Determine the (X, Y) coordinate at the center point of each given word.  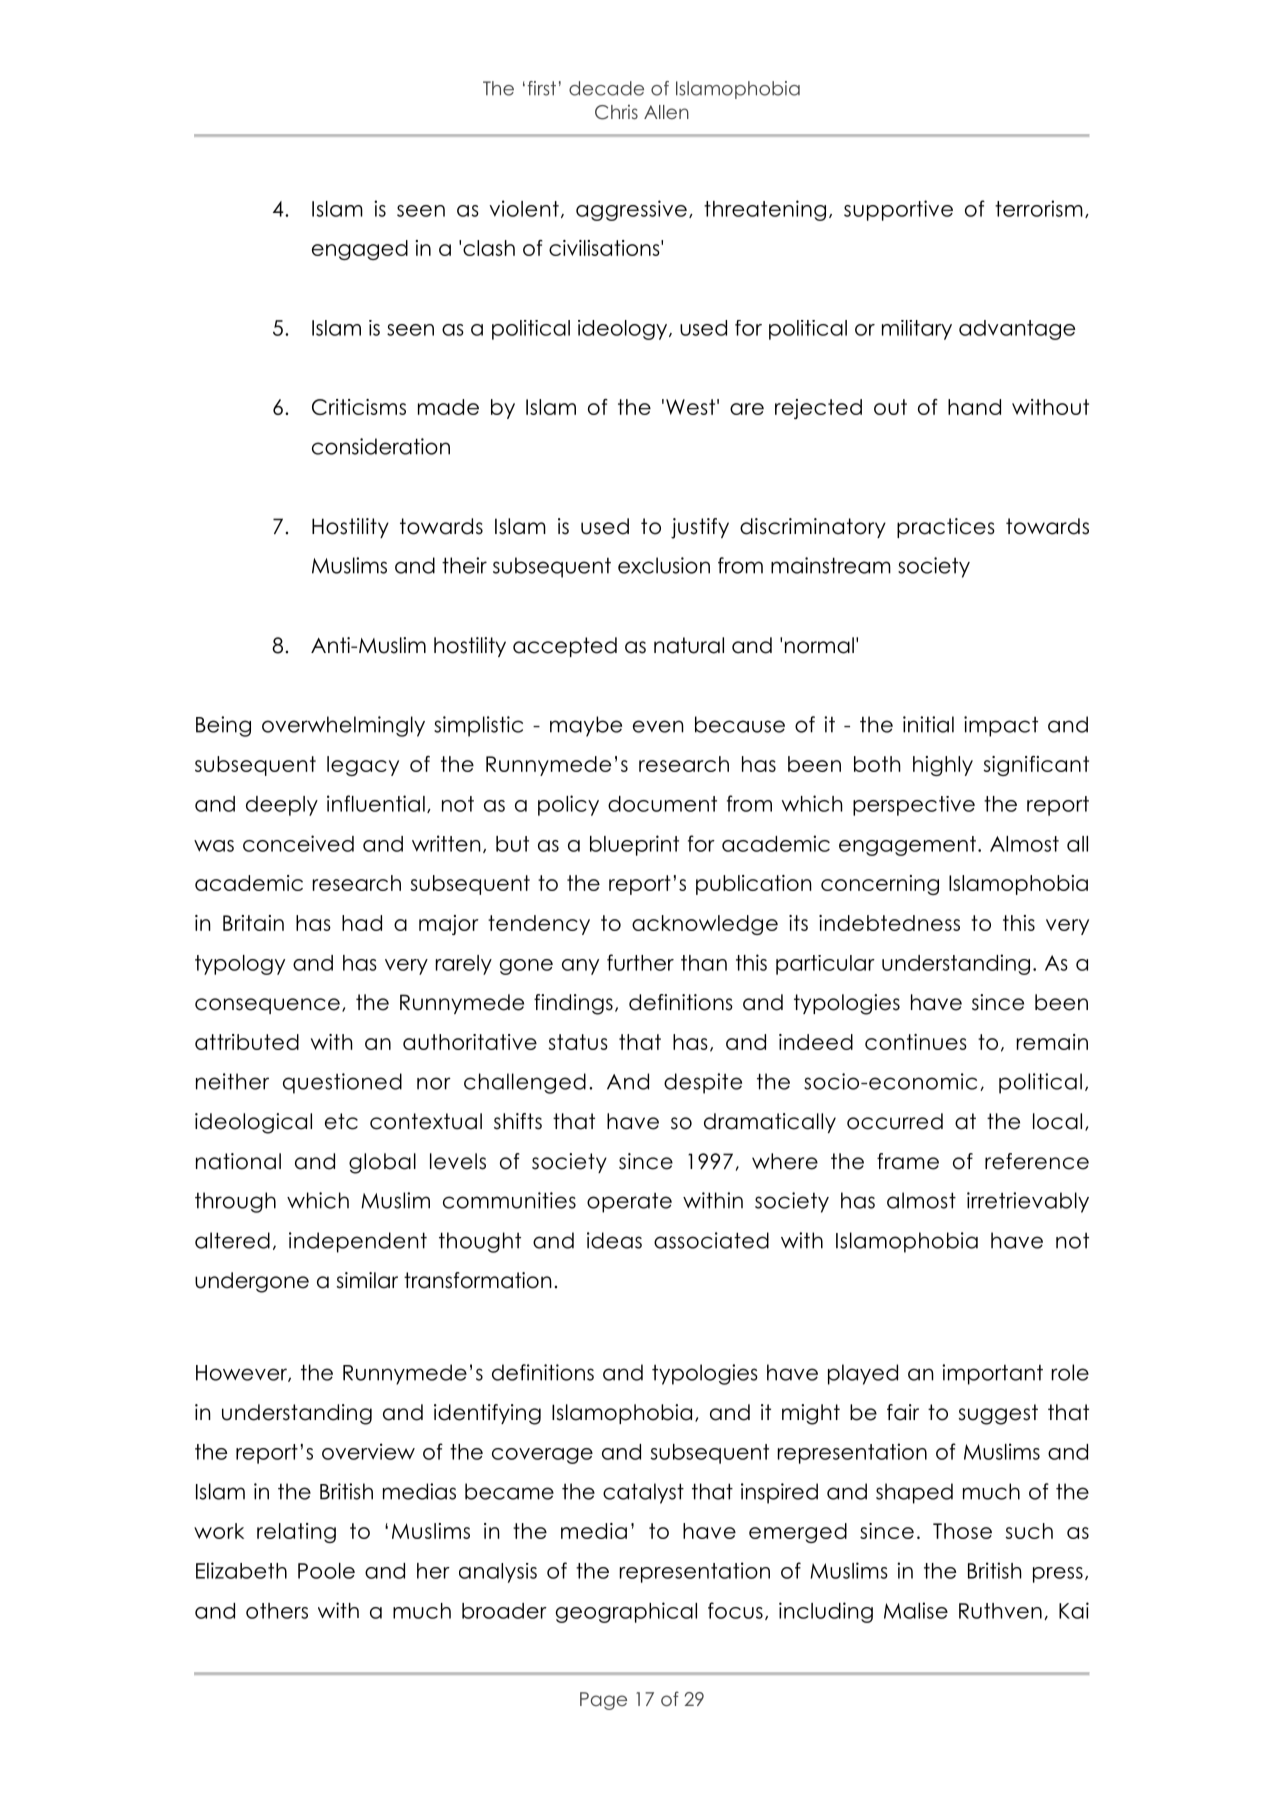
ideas (614, 1240)
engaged (360, 250)
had (362, 923)
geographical (626, 1612)
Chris (616, 112)
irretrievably (1028, 1202)
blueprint (634, 845)
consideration (381, 446)
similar (367, 1280)
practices (946, 528)
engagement (907, 846)
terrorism (1039, 208)
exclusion (664, 565)
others (277, 1611)
